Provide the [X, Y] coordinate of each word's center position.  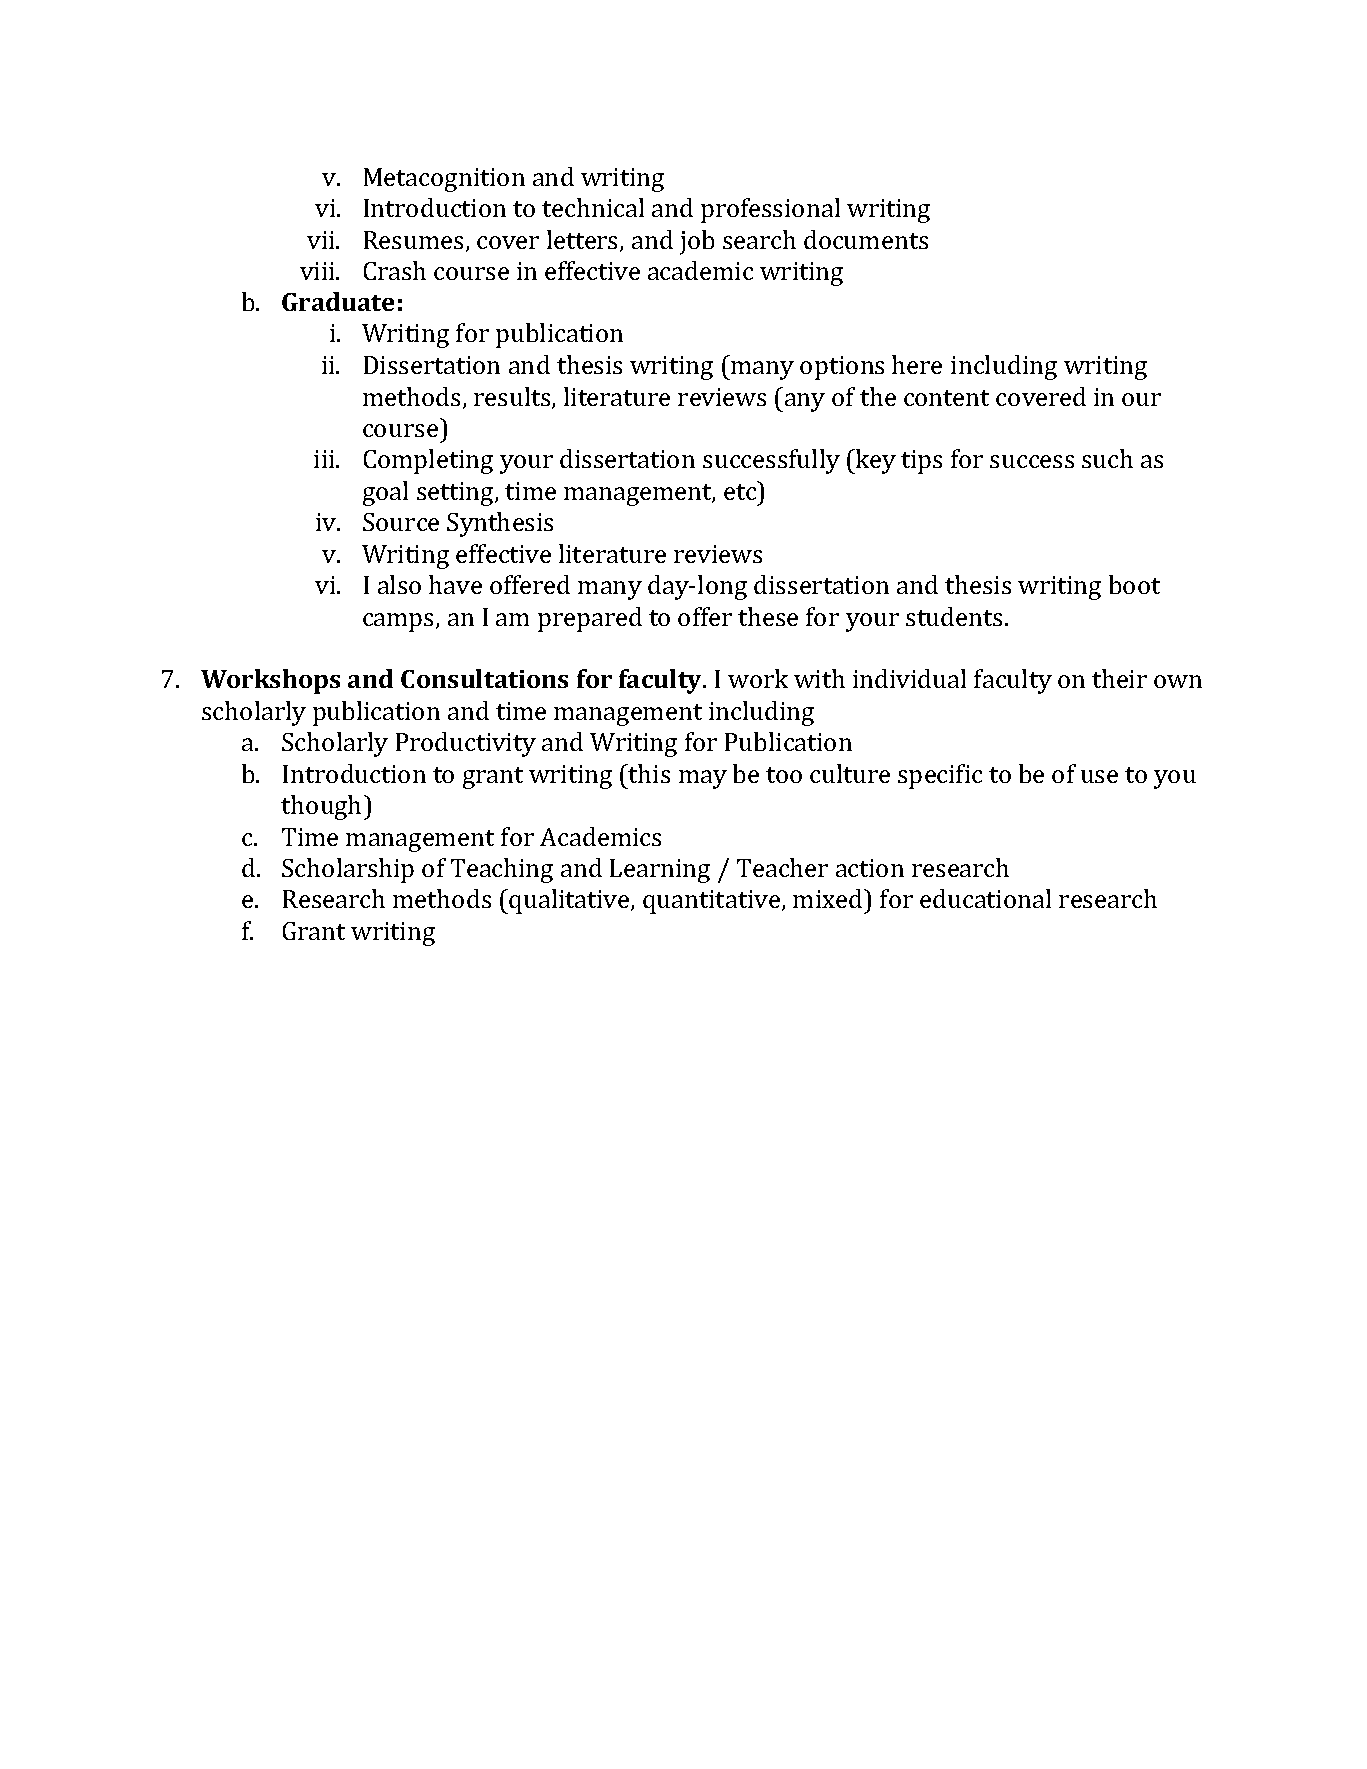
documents [866, 239]
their [1119, 678]
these [768, 616]
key [875, 461]
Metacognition [444, 180]
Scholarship [348, 870]
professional [770, 210]
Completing [428, 461]
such [1107, 458]
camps [400, 622]
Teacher [782, 867]
